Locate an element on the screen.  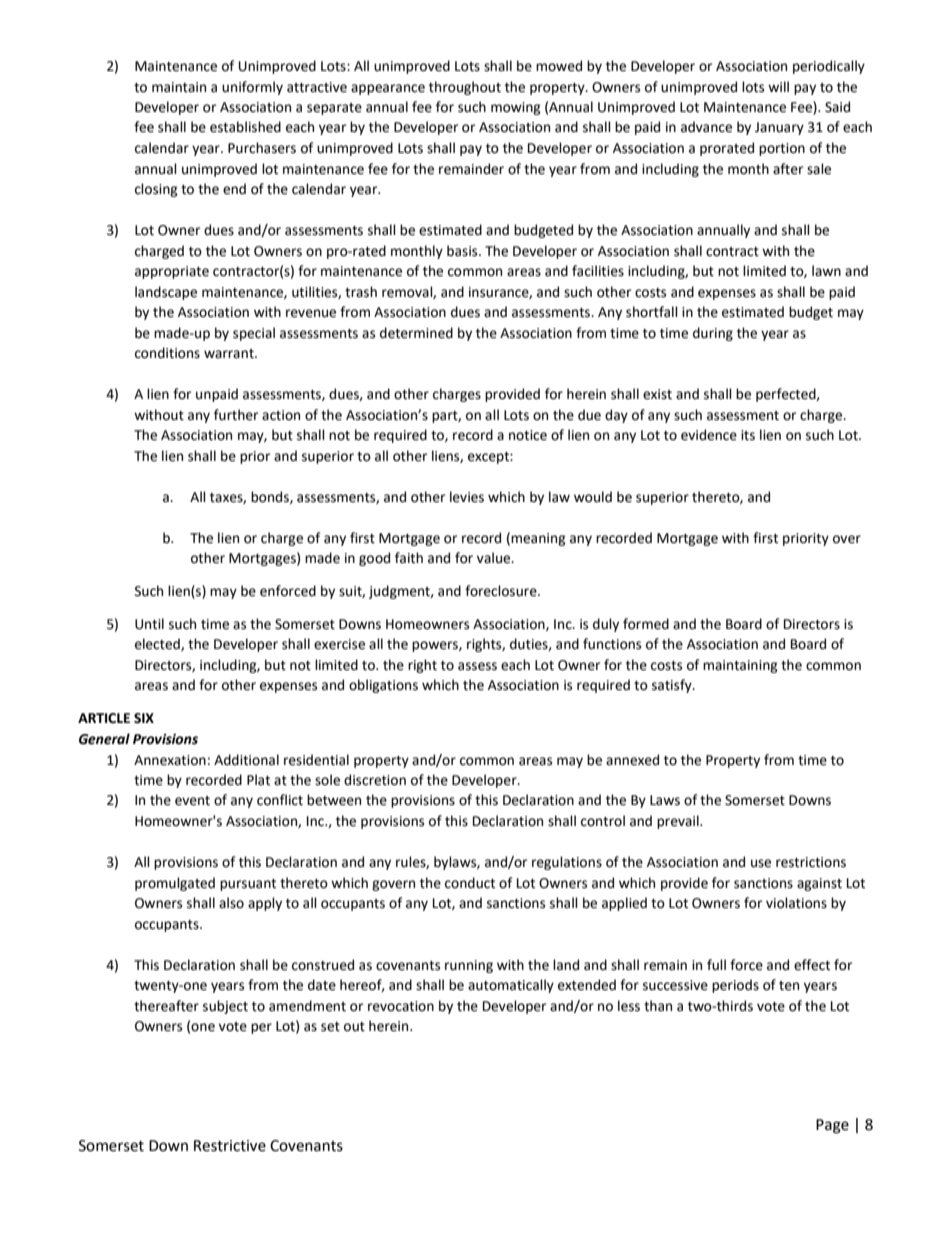
determined is located at coordinates (416, 333).
